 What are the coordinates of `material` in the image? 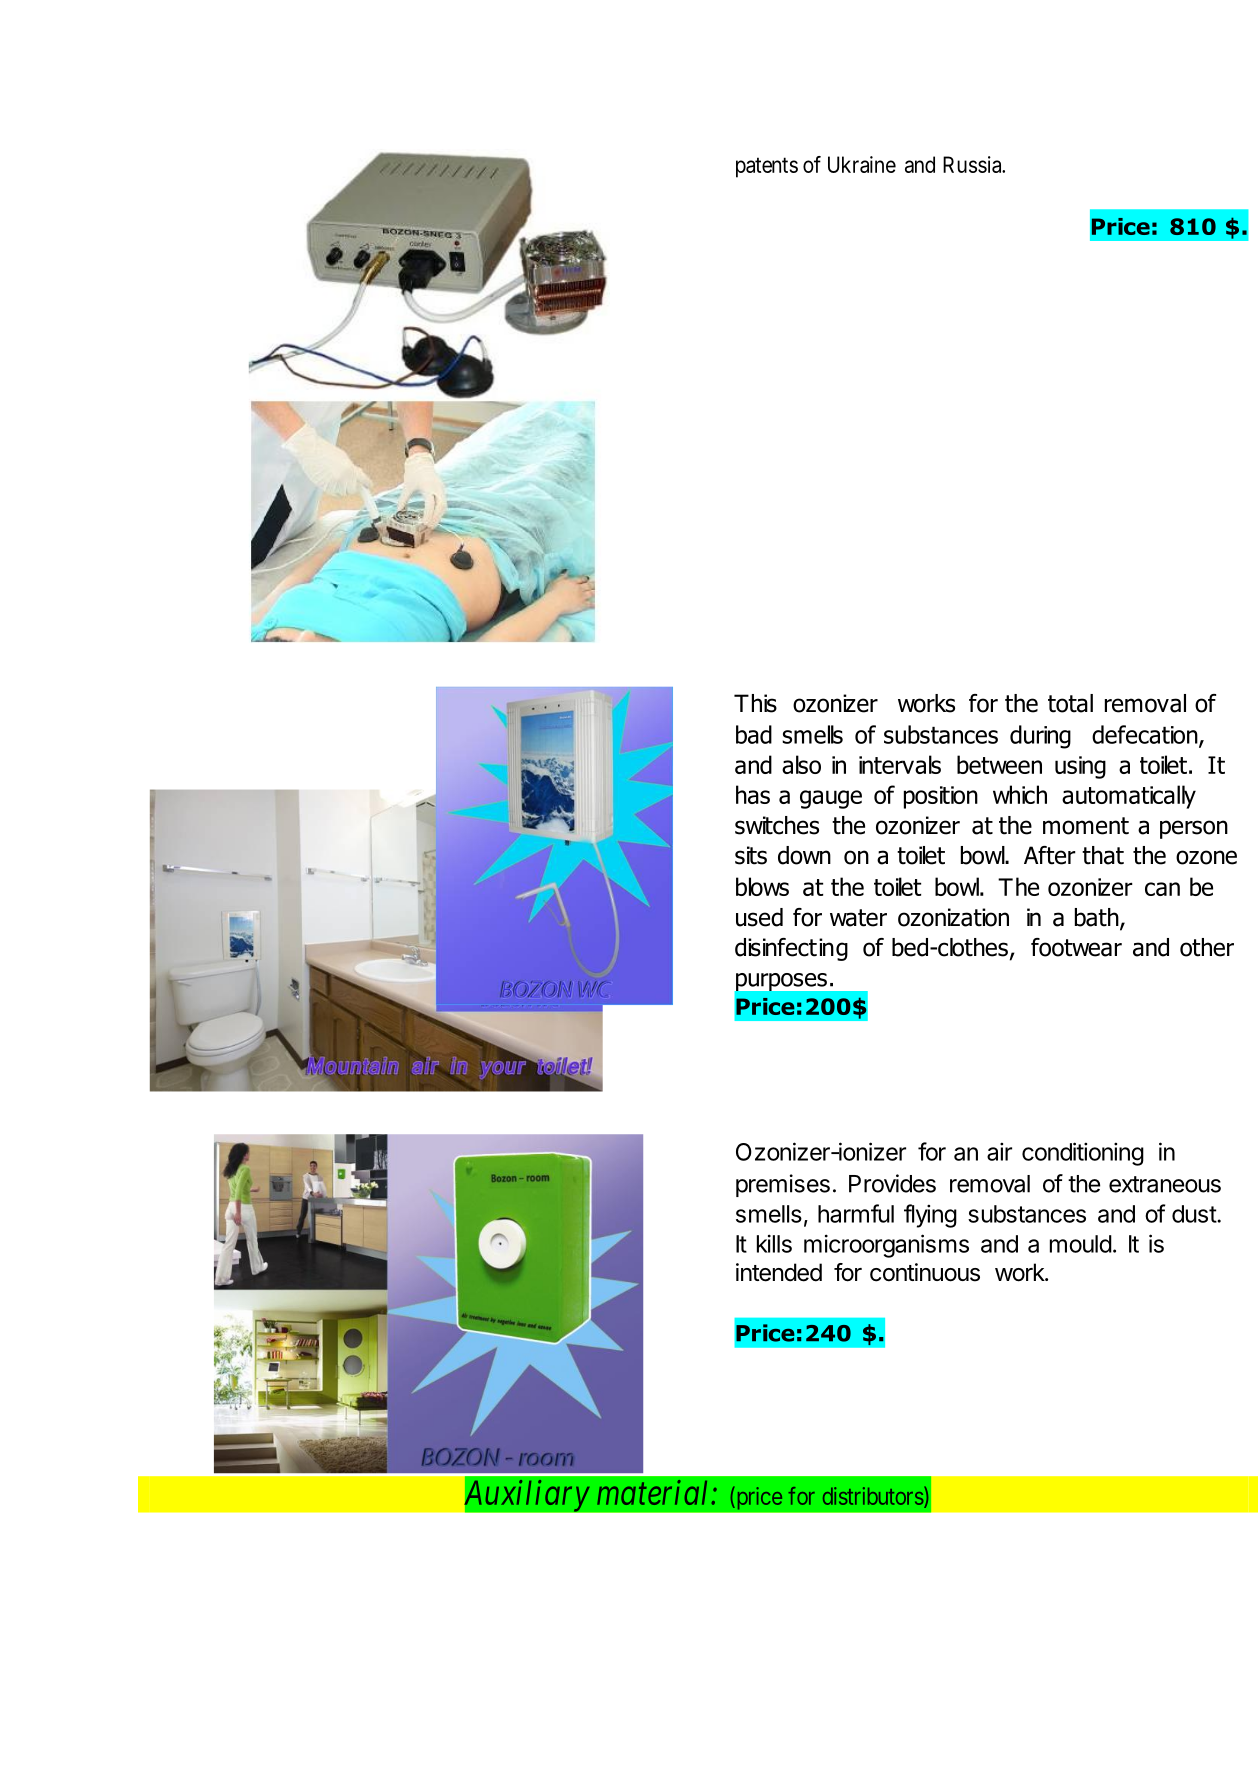 It's located at (652, 1492).
